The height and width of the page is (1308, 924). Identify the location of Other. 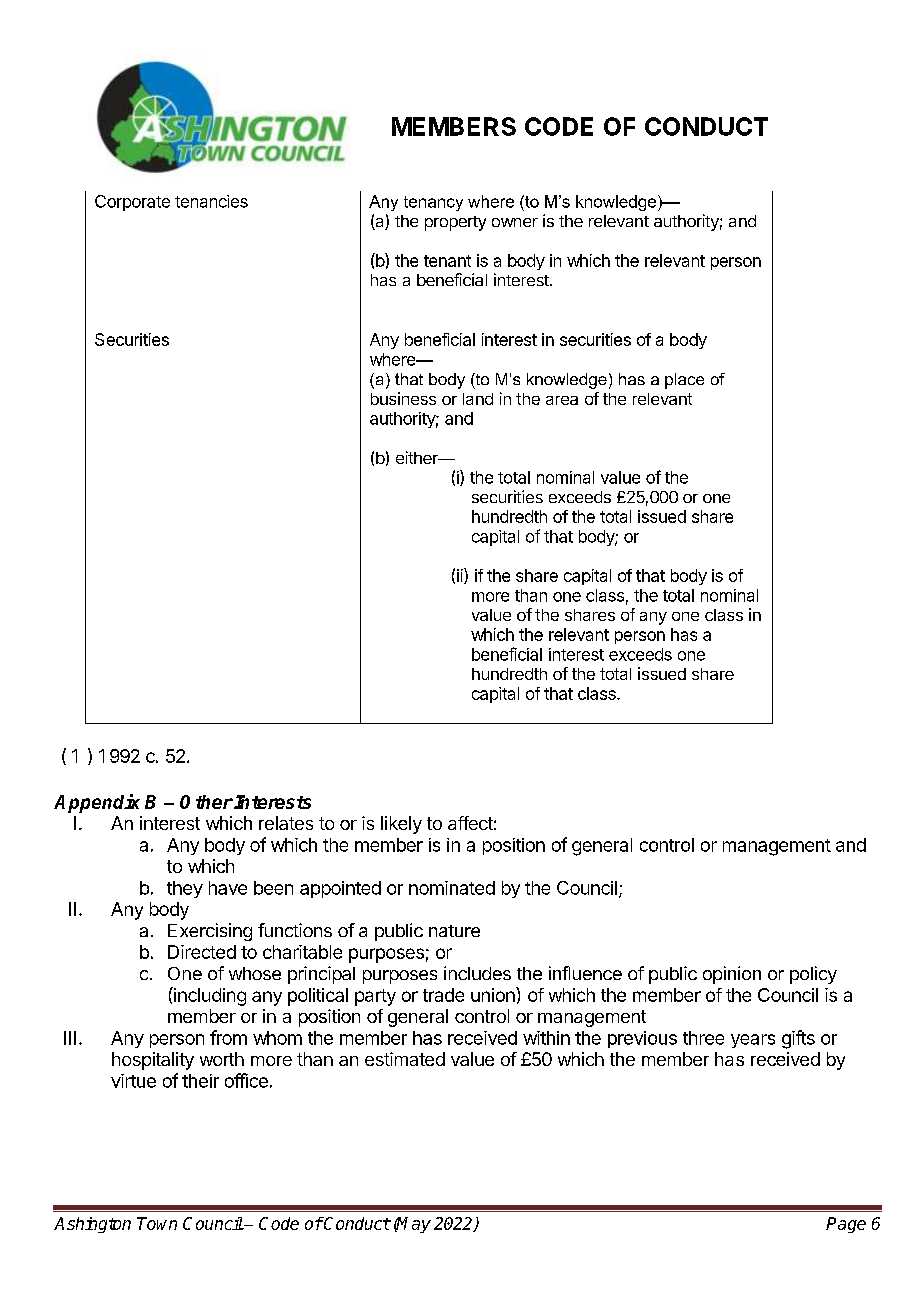
(206, 802).
